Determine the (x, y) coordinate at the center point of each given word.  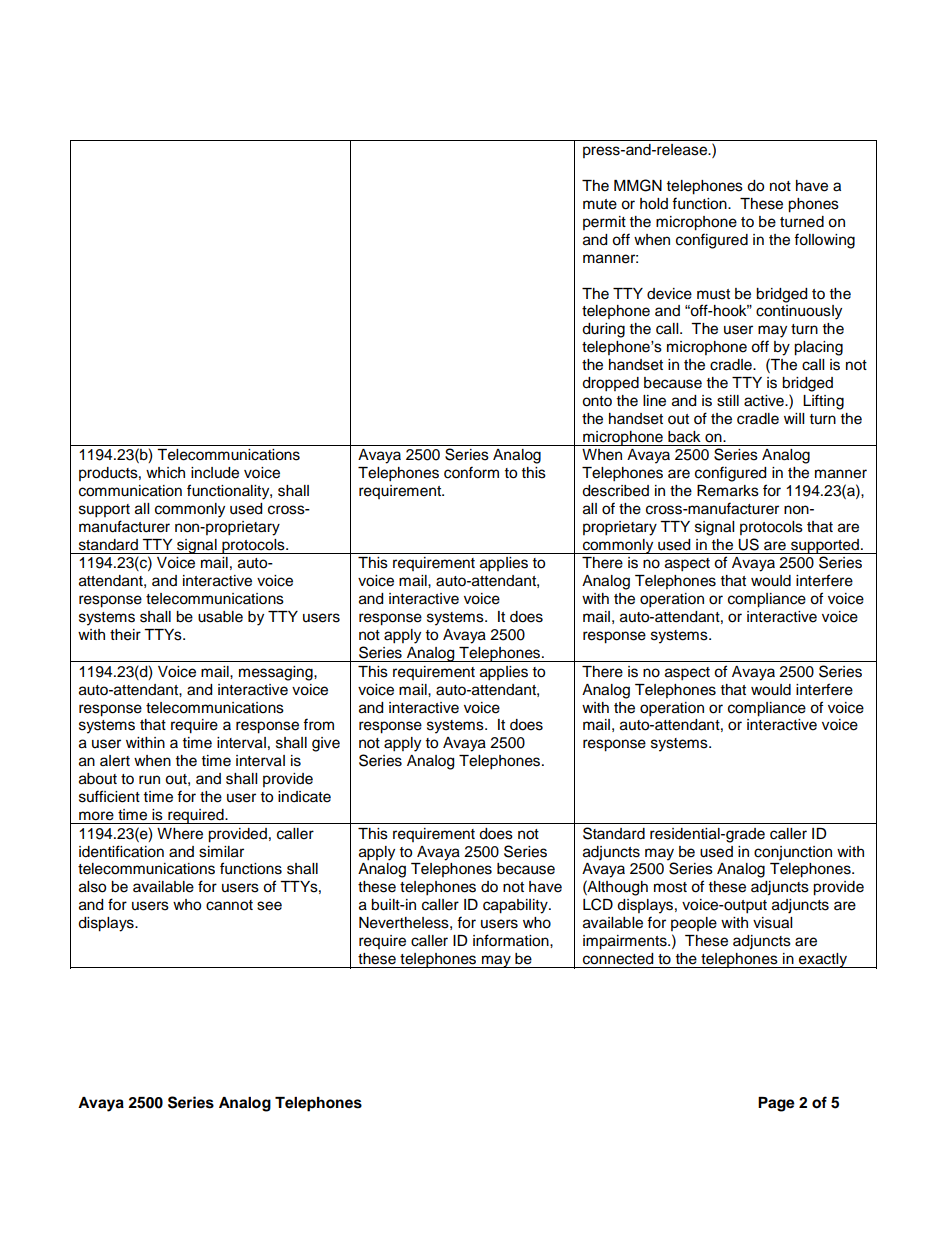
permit (604, 223)
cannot (229, 905)
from (318, 724)
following (824, 241)
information (512, 940)
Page (776, 1104)
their (125, 635)
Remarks (728, 491)
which (165, 473)
